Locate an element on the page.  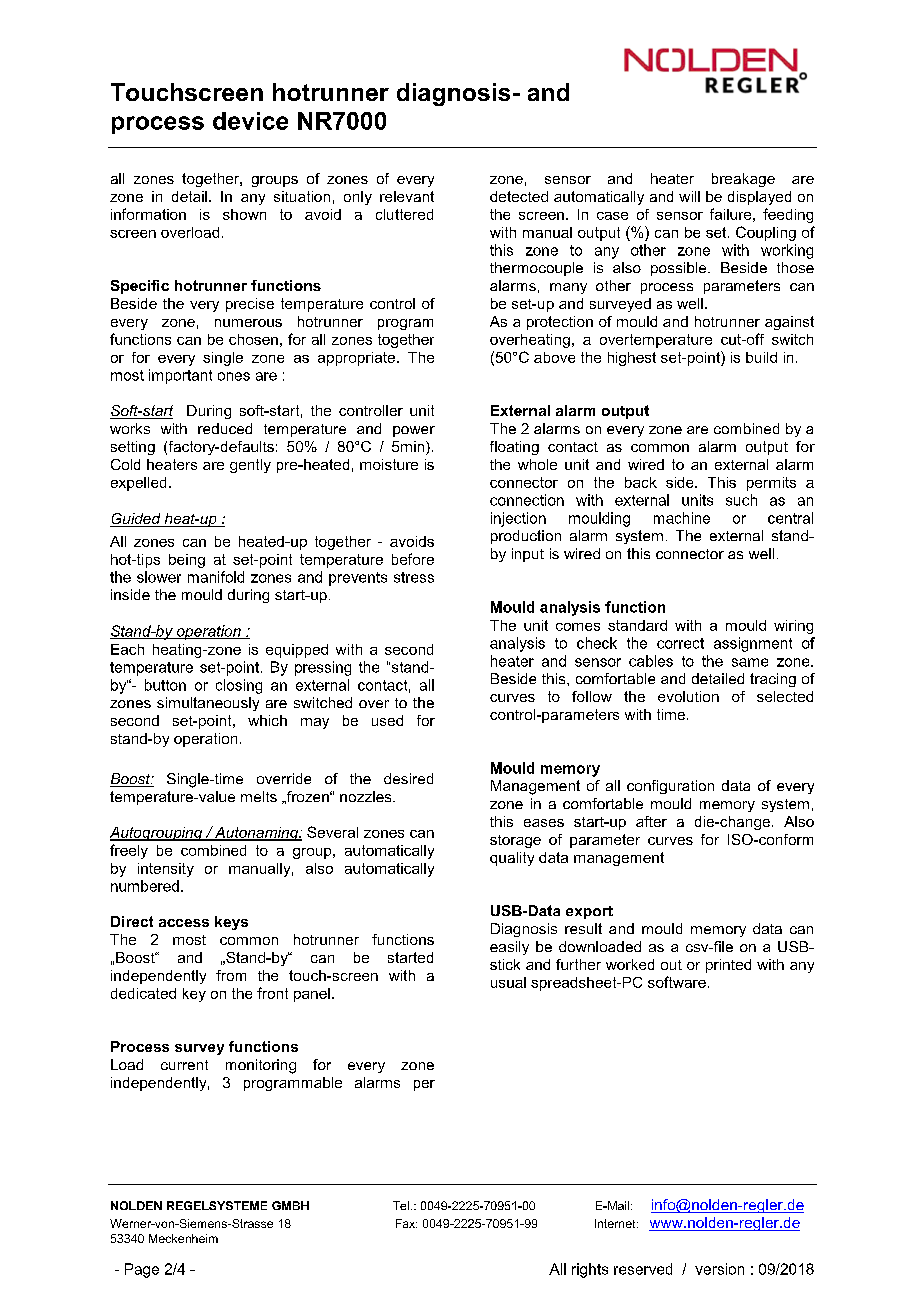
Page is located at coordinates (142, 1270).
